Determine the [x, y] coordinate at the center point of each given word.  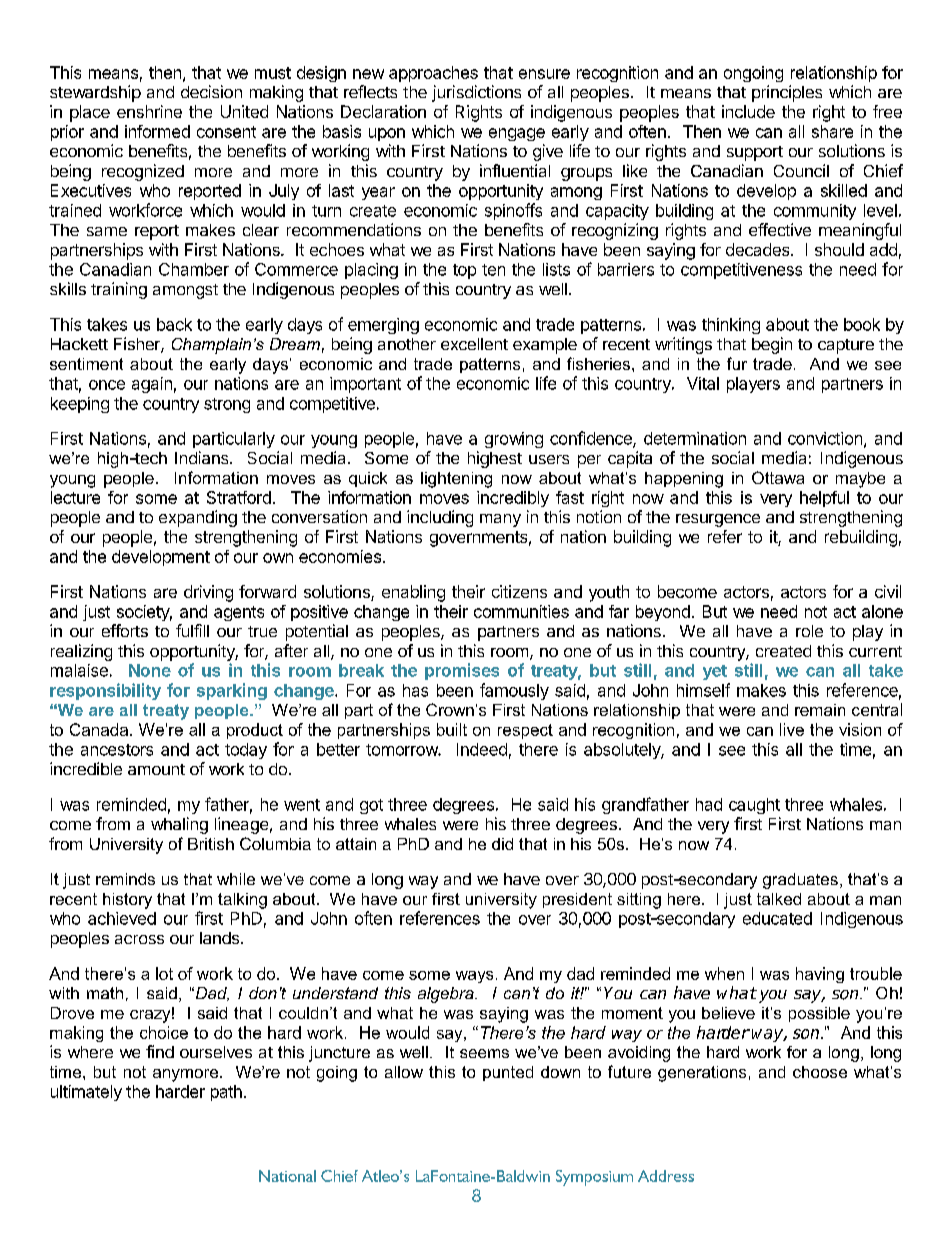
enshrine [149, 111]
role [809, 631]
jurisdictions [476, 93]
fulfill [192, 630]
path [226, 1093]
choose [820, 1072]
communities [521, 611]
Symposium [594, 1178]
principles [787, 93]
